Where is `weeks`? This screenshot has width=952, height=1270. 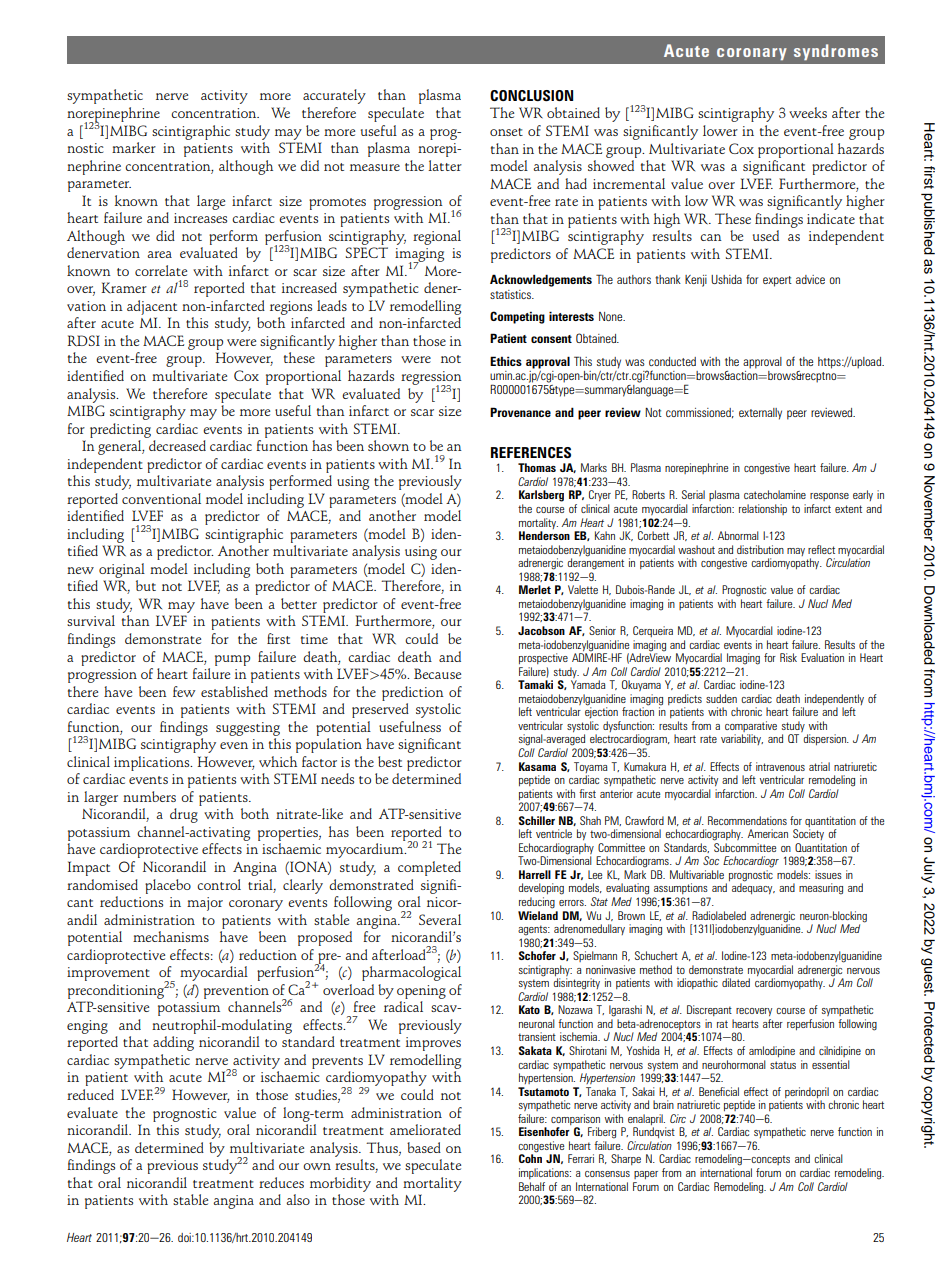
weeks is located at coordinates (808, 112).
